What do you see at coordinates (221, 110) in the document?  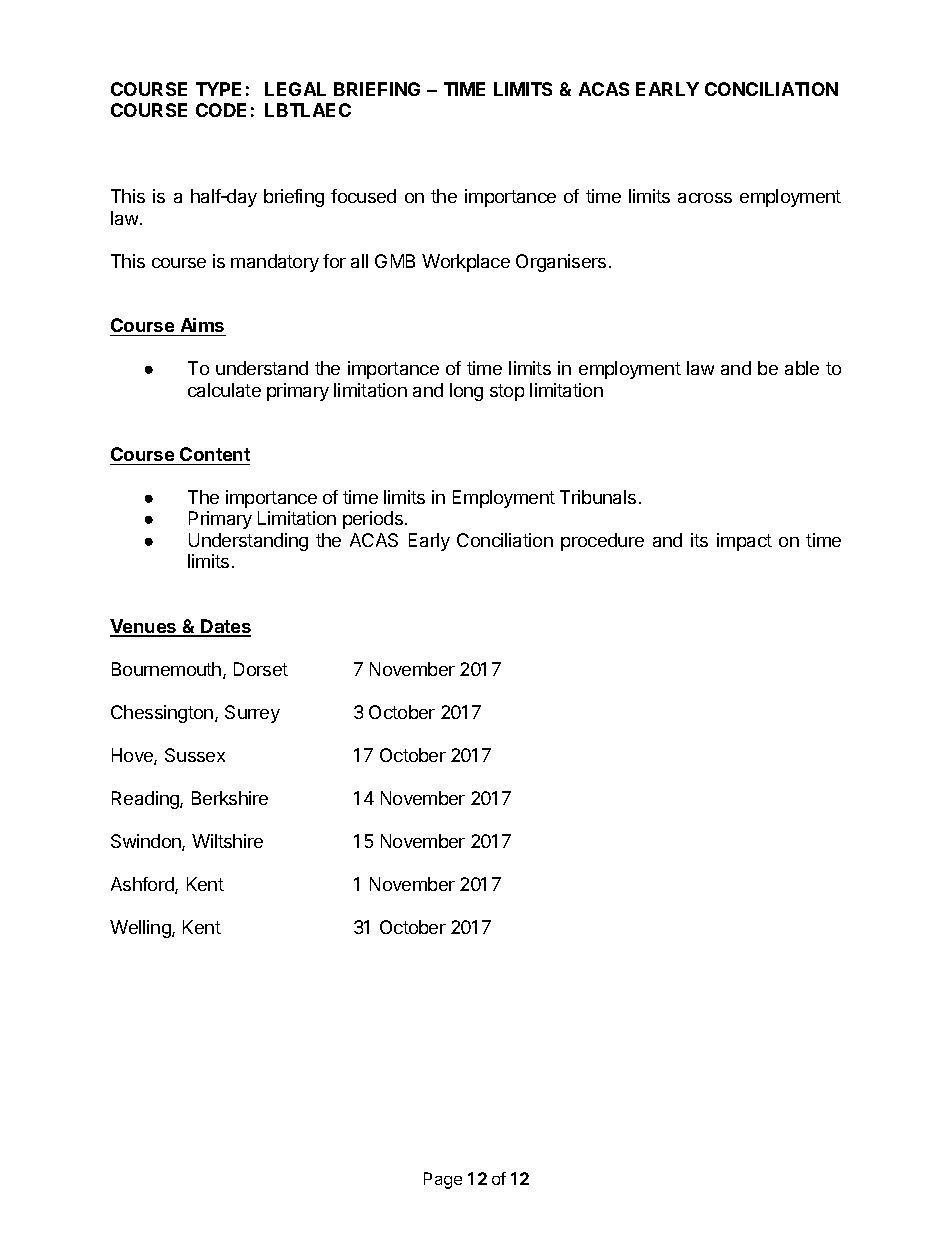 I see `CODE` at bounding box center [221, 110].
